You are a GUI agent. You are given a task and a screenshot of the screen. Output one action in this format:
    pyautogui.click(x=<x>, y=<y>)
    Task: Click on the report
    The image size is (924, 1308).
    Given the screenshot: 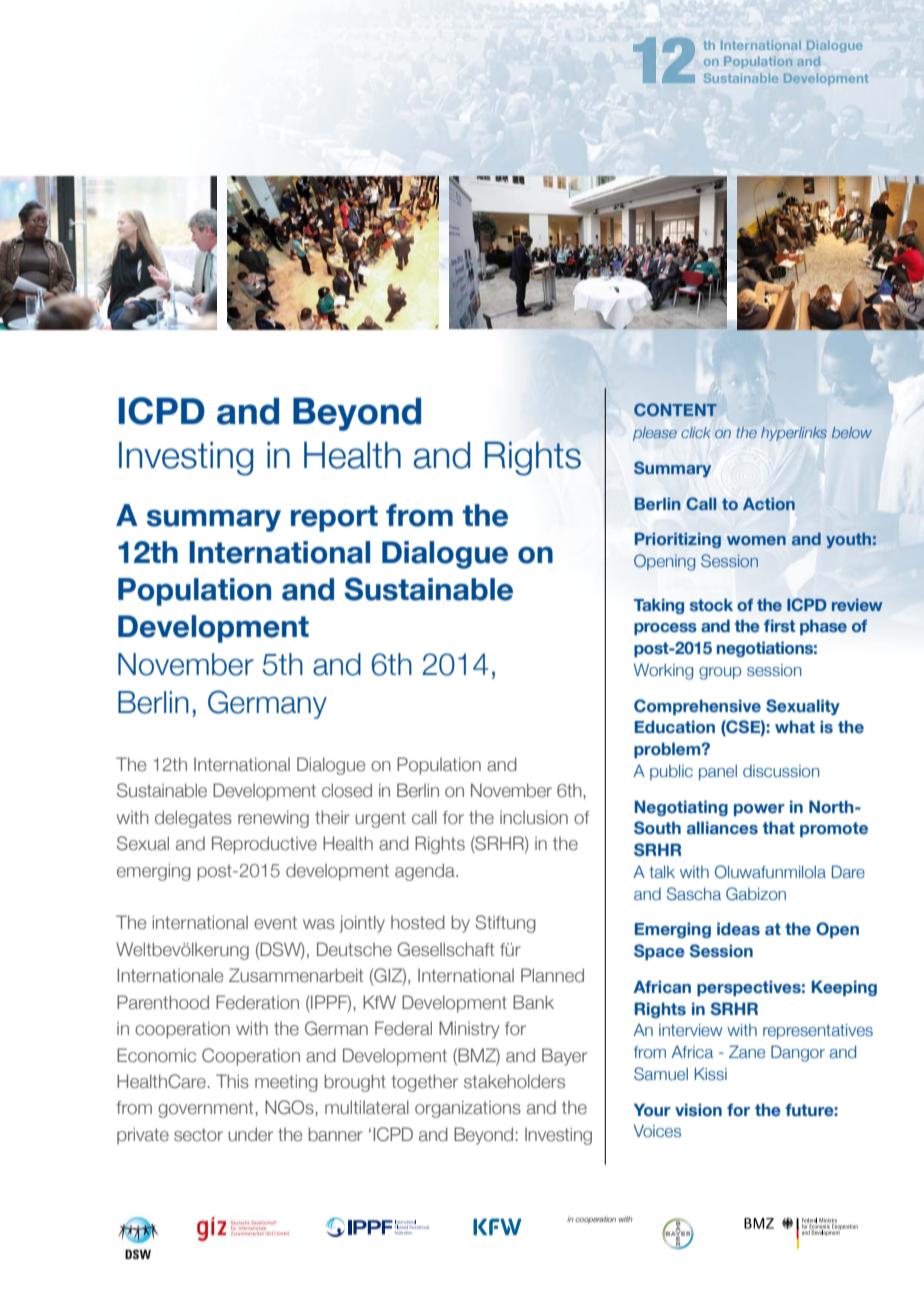 What is the action you would take?
    pyautogui.click(x=334, y=518)
